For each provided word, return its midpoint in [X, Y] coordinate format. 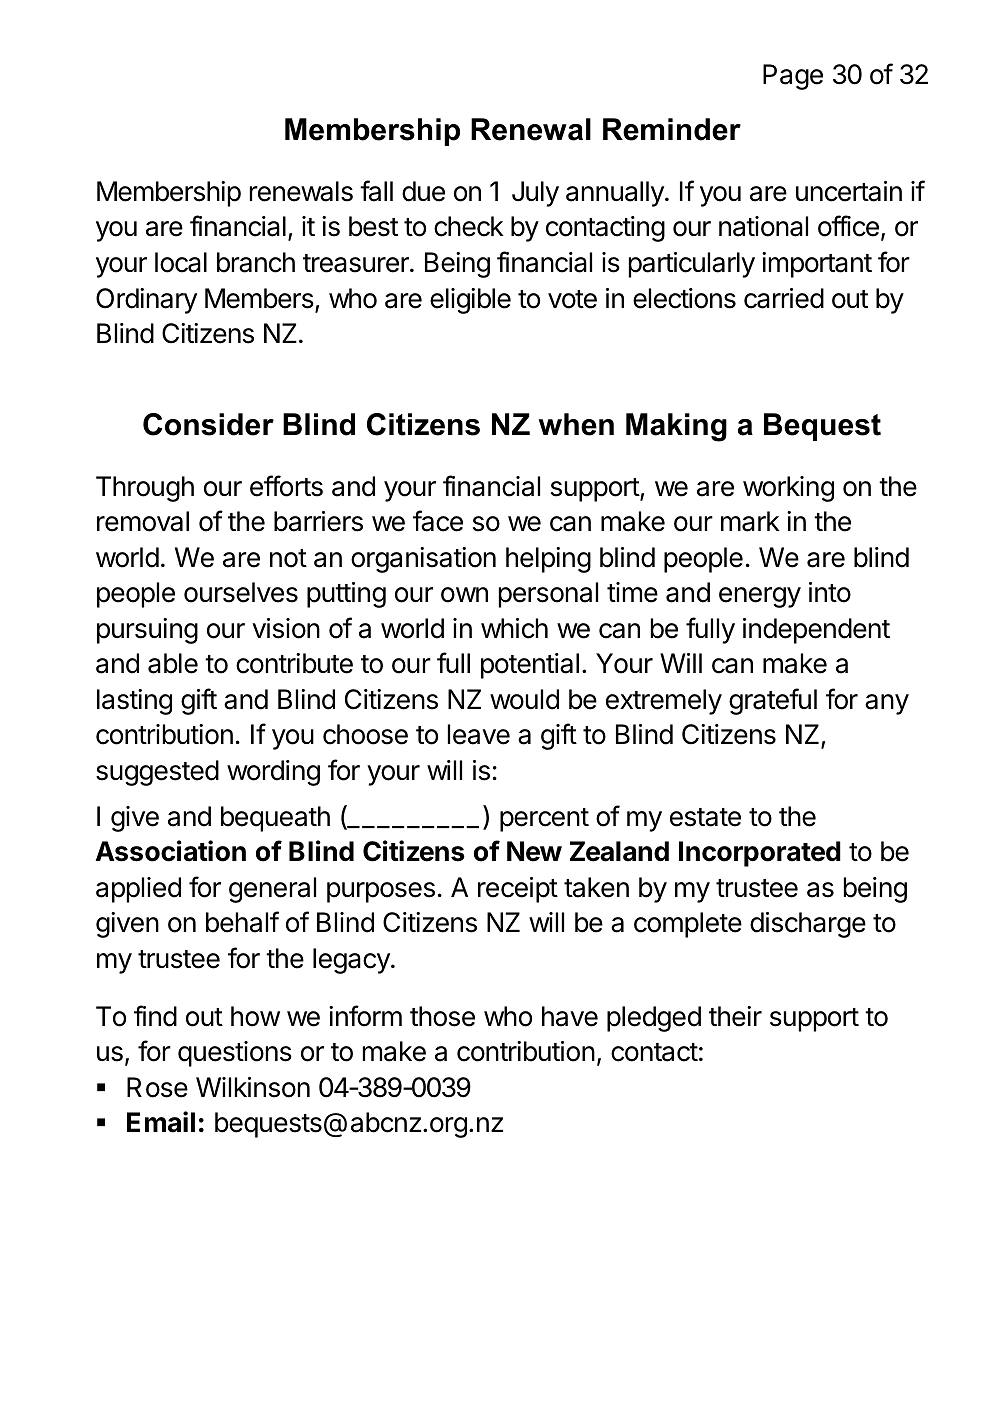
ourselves [241, 592]
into [830, 592]
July [535, 194]
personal [548, 595]
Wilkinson [253, 1087]
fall [376, 191]
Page [793, 77]
